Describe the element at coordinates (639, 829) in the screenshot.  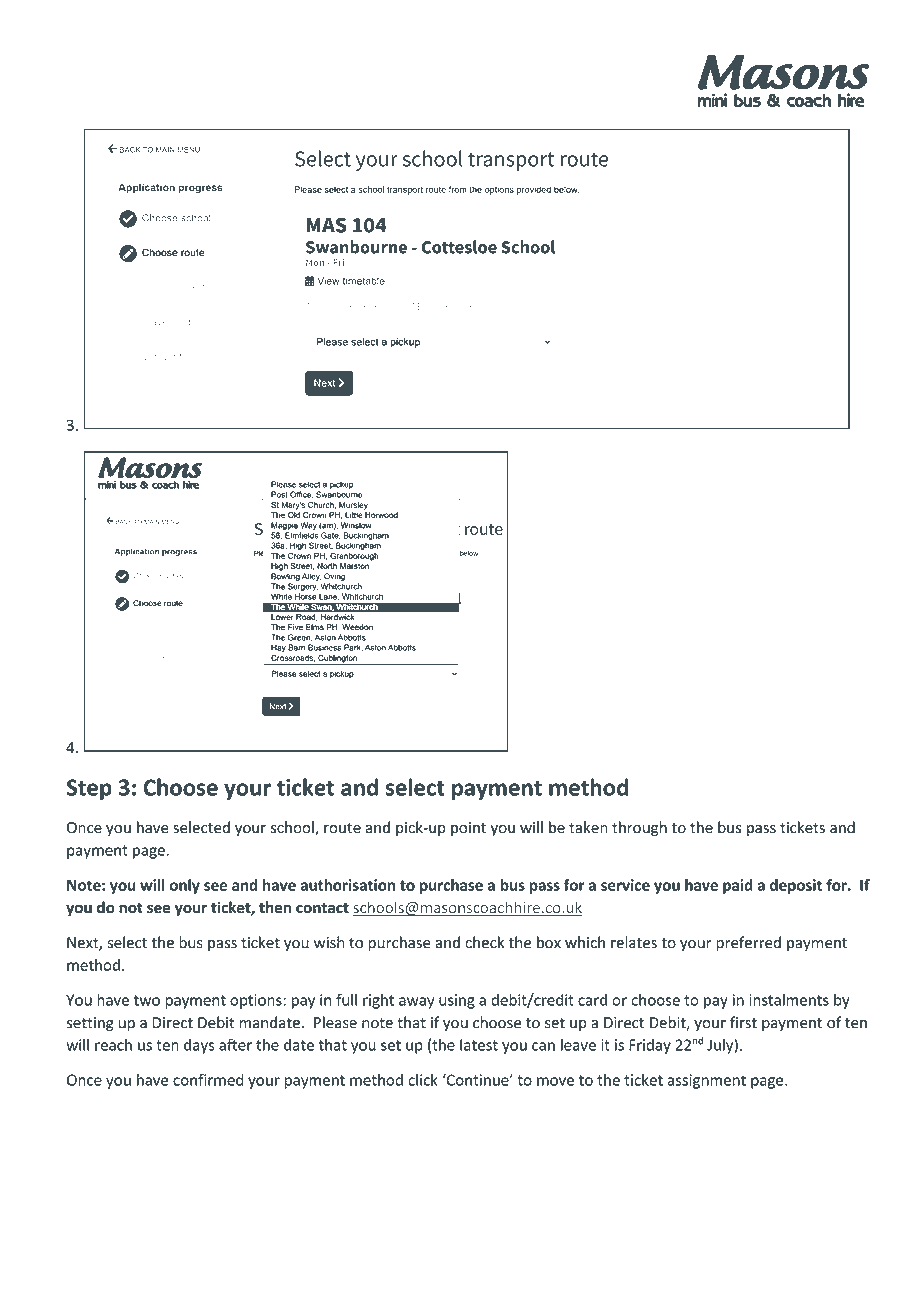
I see `through` at that location.
